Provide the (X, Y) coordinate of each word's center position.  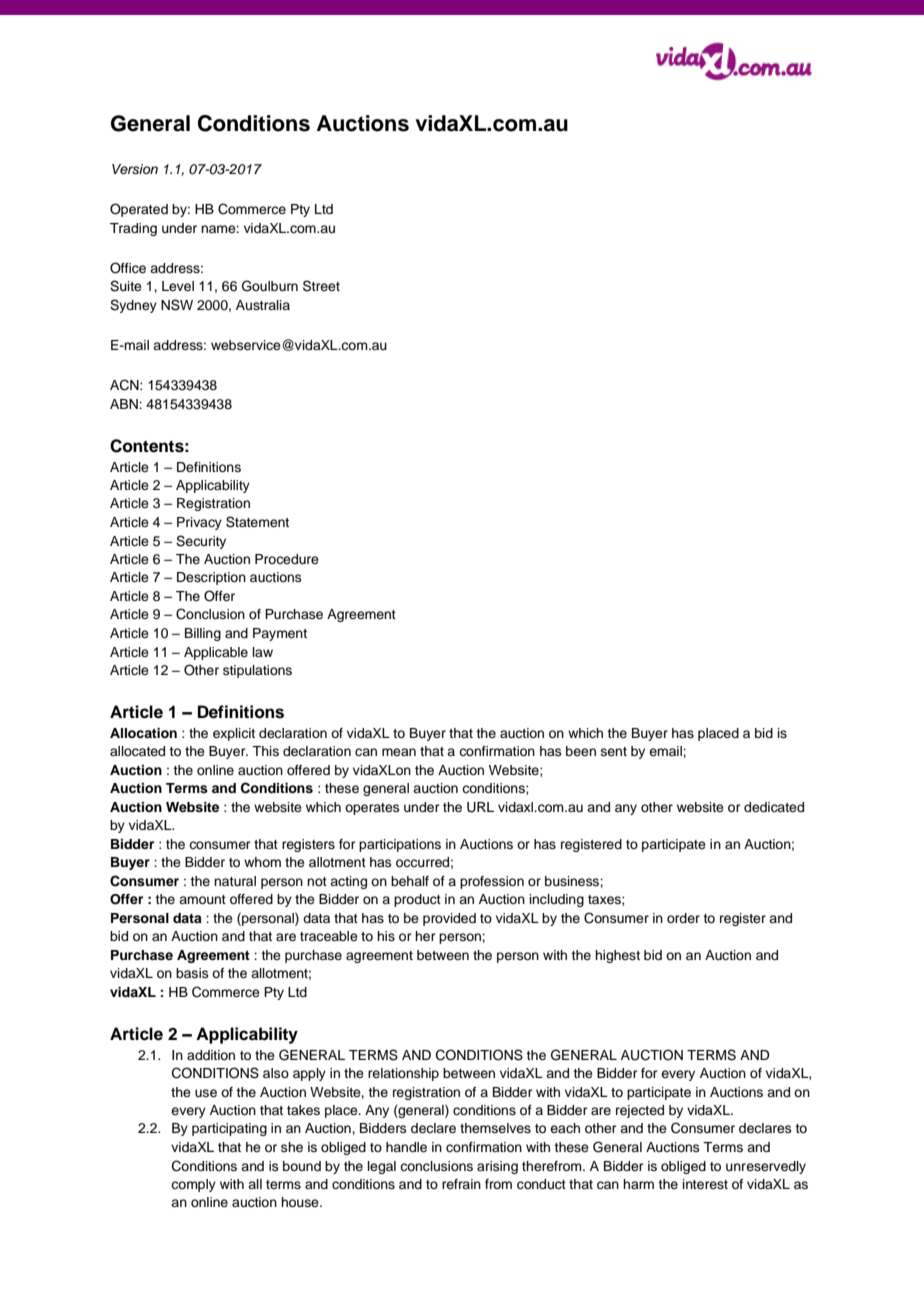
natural (235, 881)
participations (400, 845)
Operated (139, 210)
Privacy (199, 523)
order (683, 918)
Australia (263, 305)
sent (614, 751)
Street (321, 286)
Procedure (287, 559)
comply (193, 1185)
